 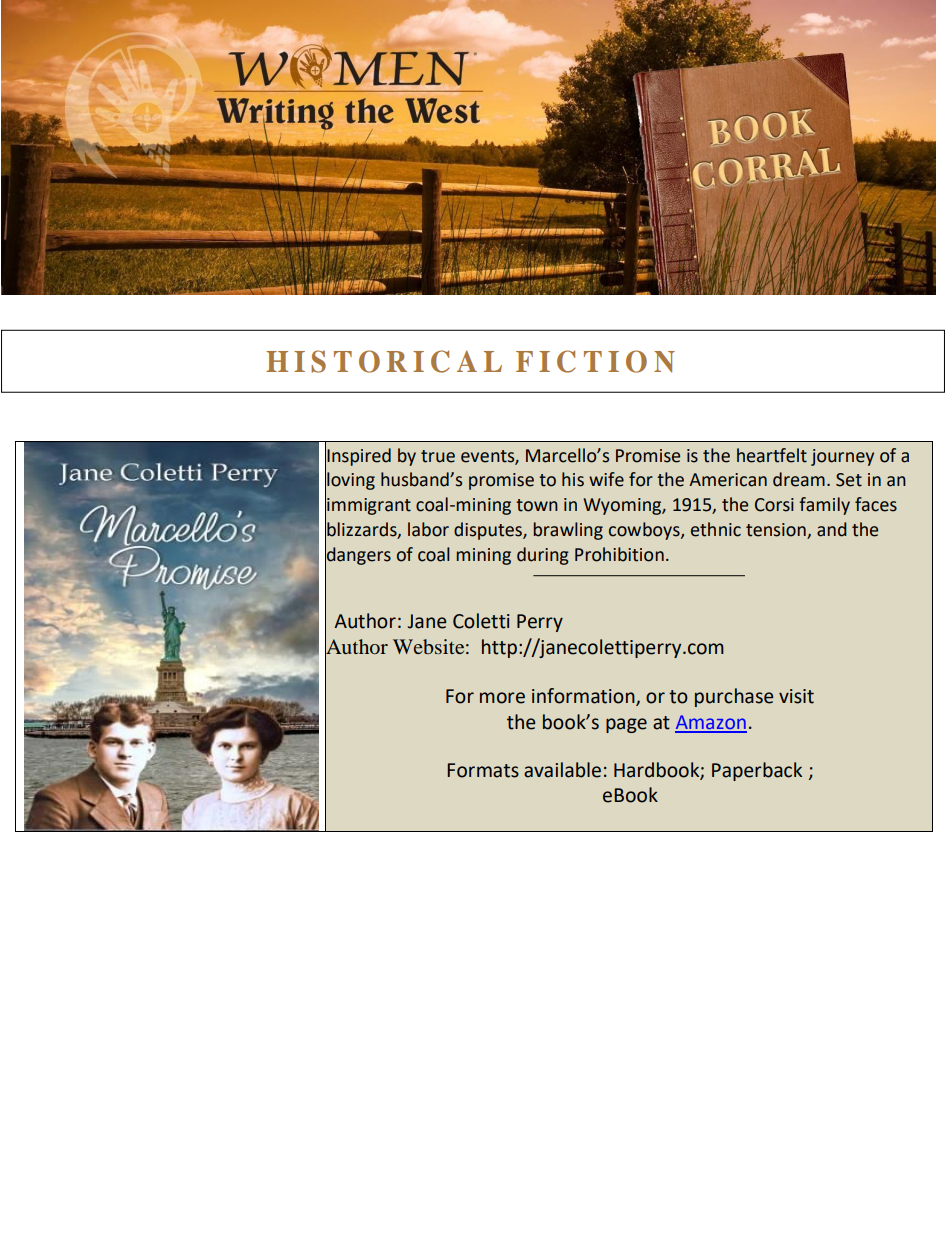 What do you see at coordinates (483, 770) in the page?
I see `Formats` at bounding box center [483, 770].
